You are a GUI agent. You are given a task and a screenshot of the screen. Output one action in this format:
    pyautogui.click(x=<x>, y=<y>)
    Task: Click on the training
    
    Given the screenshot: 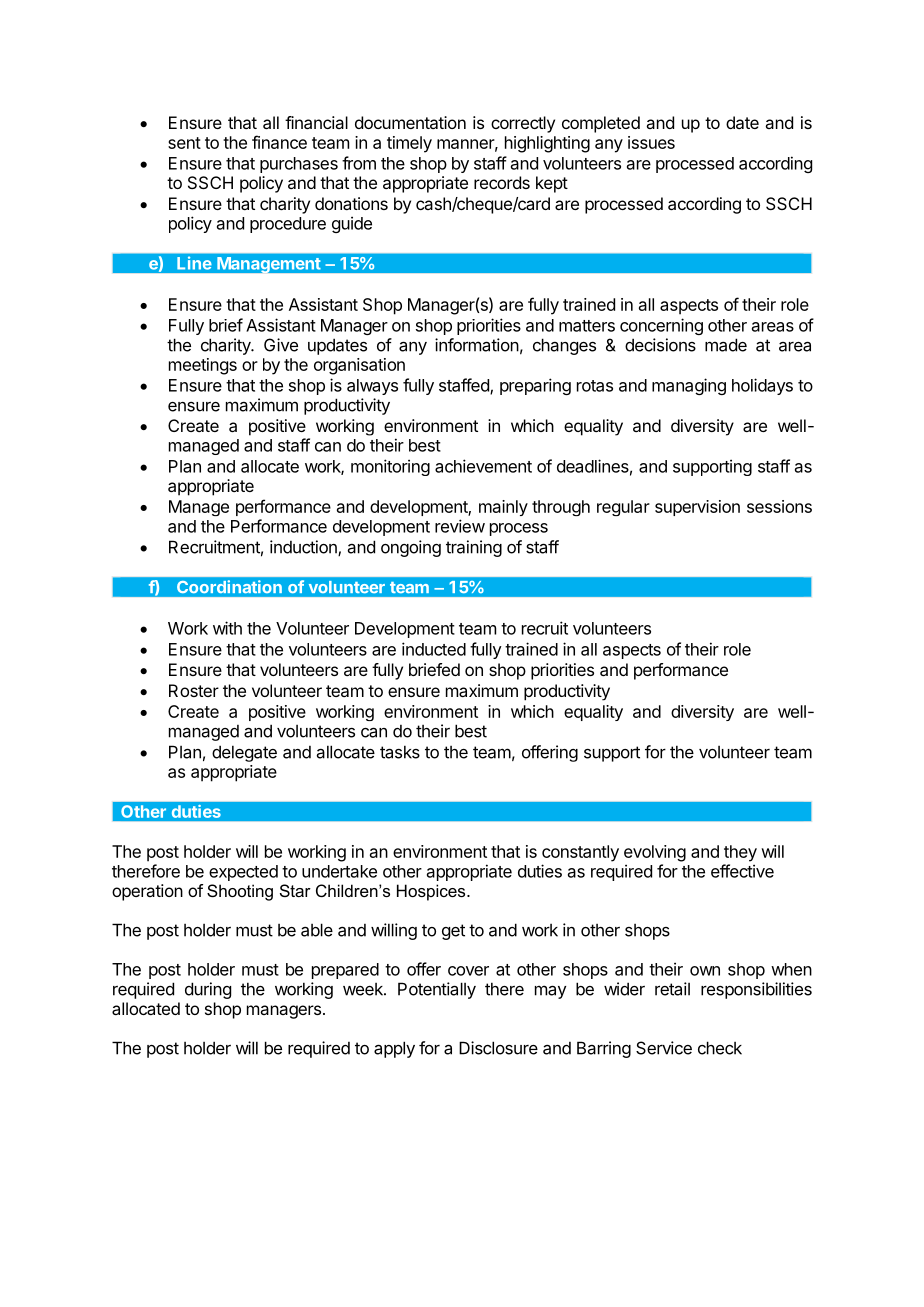 What is the action you would take?
    pyautogui.click(x=474, y=548)
